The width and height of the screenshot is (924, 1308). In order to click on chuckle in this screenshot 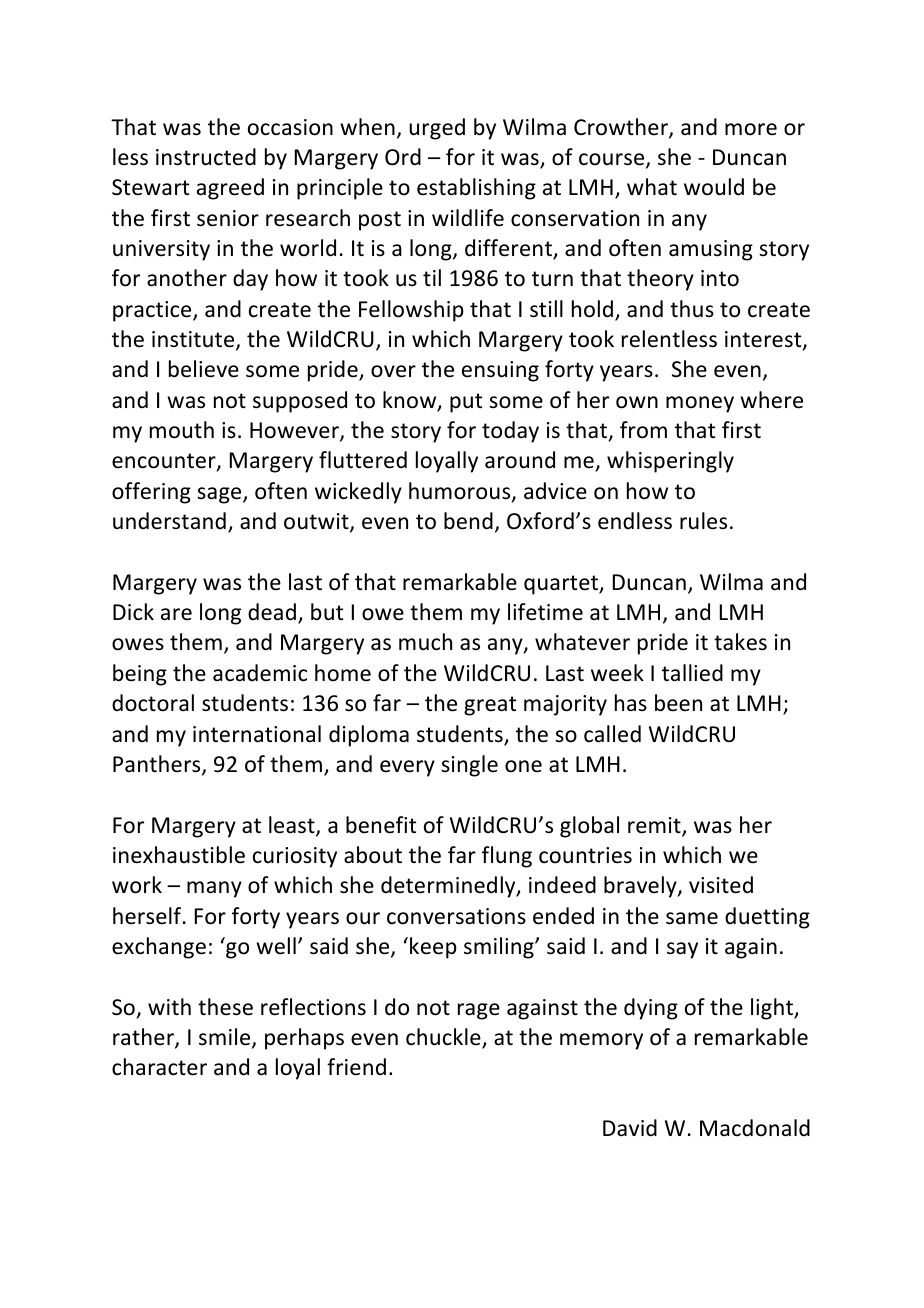, I will do `click(444, 1038)`.
